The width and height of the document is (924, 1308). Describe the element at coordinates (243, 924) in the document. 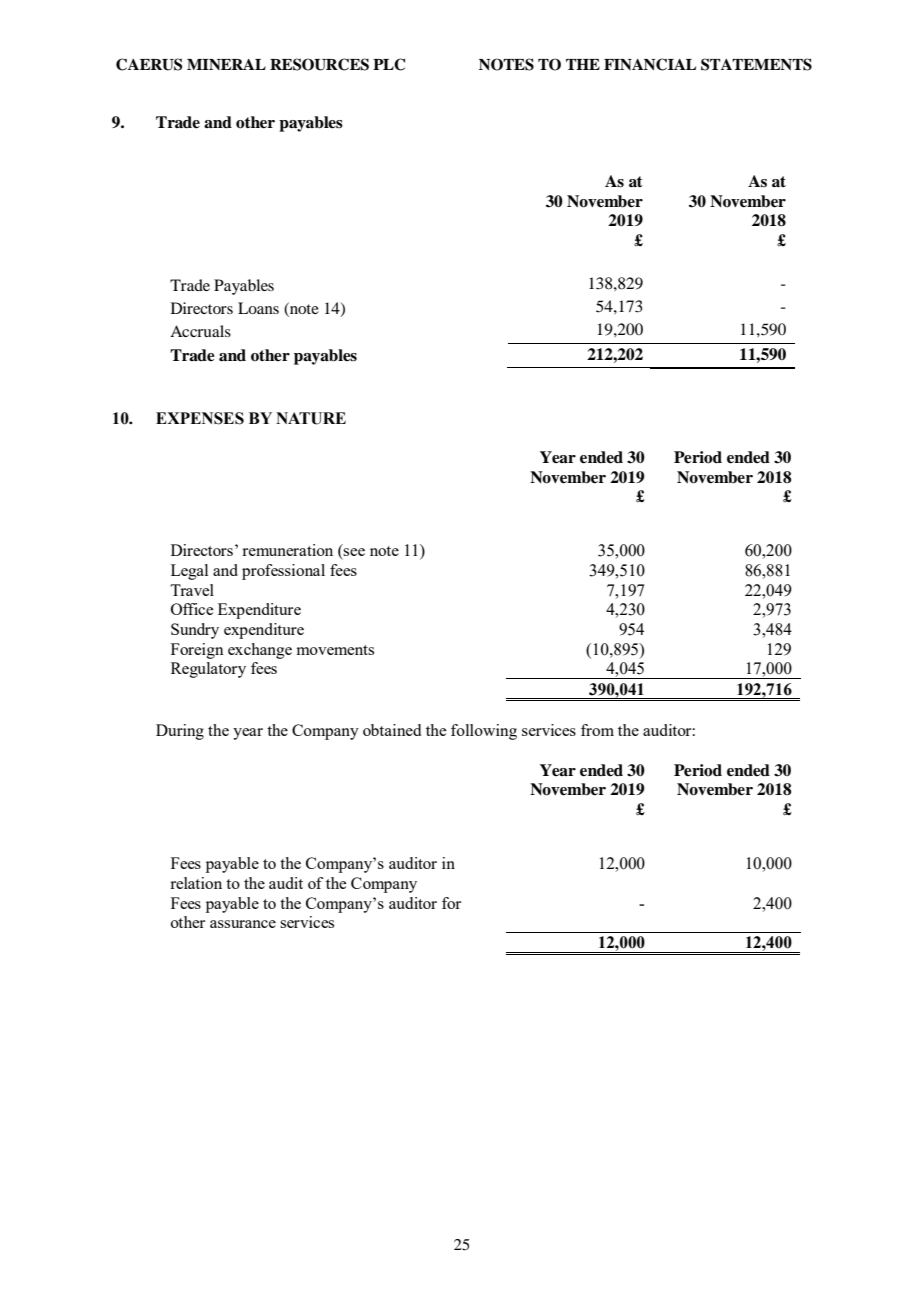

I see `assurance` at that location.
